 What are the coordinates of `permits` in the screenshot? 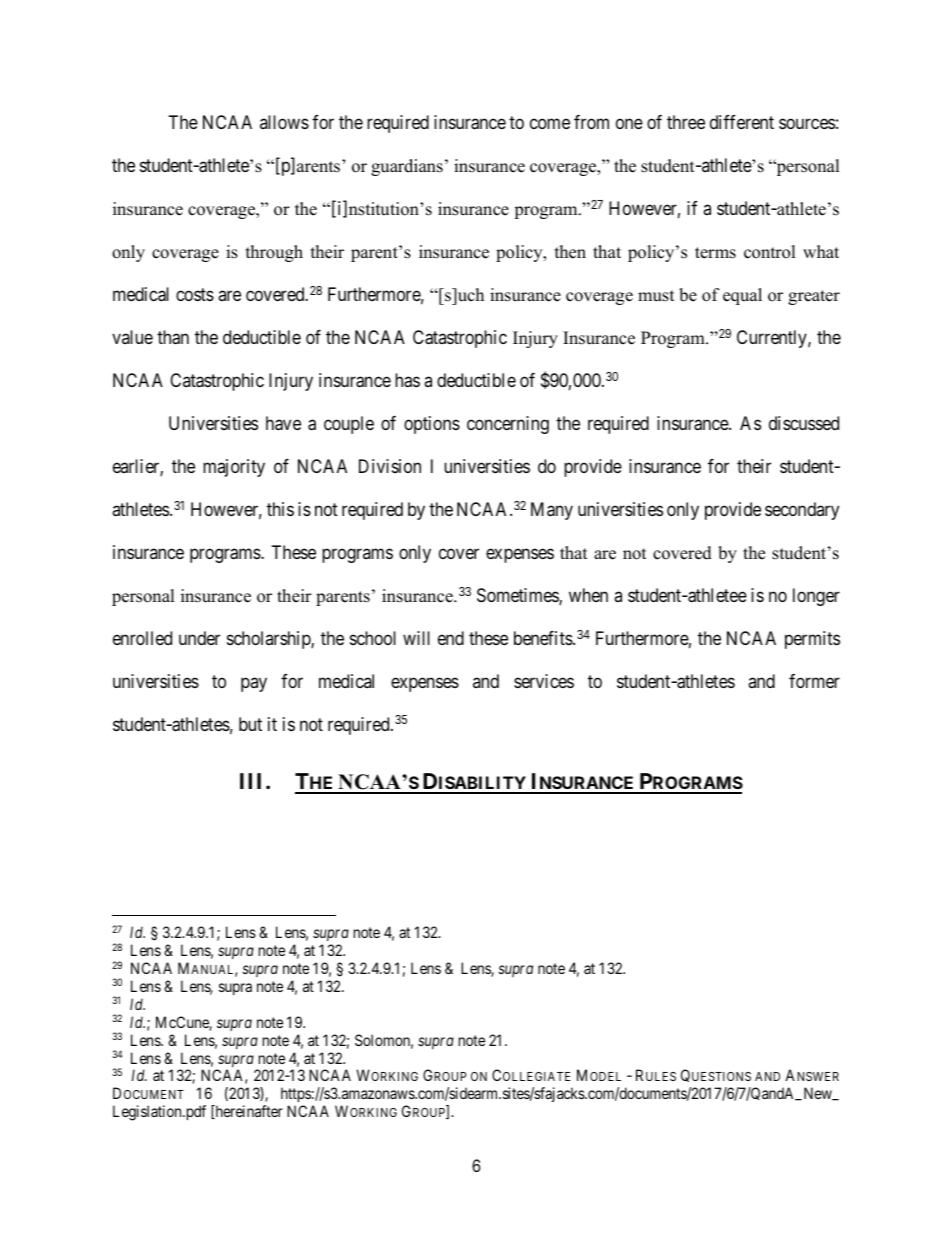 It's located at (812, 640).
